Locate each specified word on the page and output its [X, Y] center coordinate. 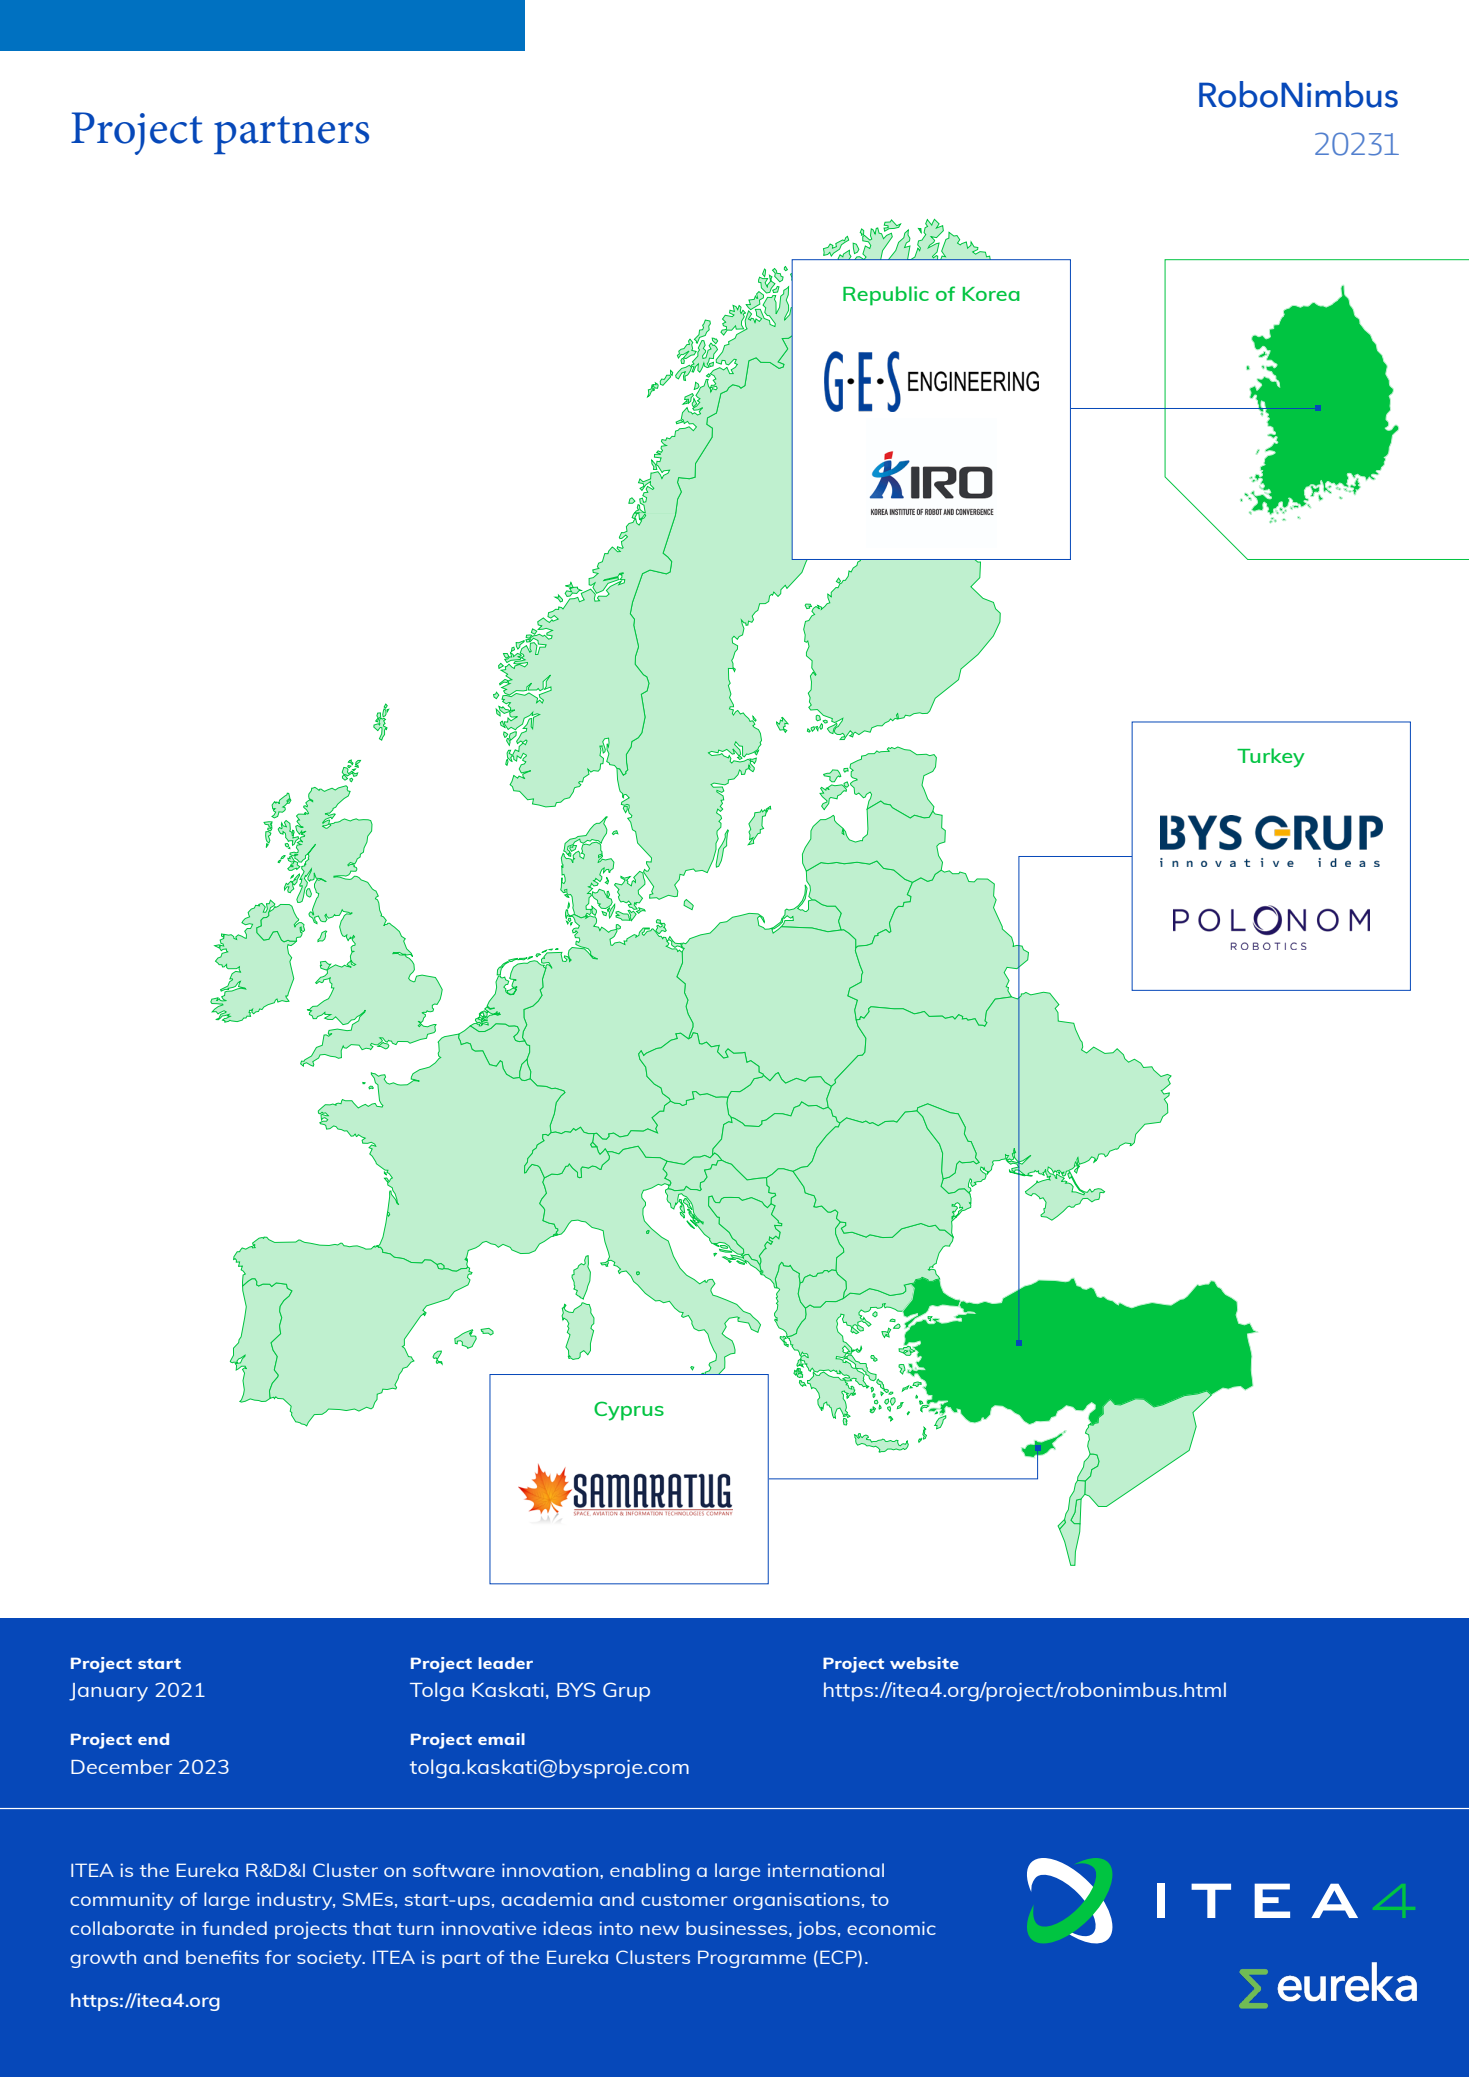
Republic [886, 296]
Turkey [1271, 758]
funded [234, 1928]
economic [891, 1928]
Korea [991, 294]
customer [684, 1900]
